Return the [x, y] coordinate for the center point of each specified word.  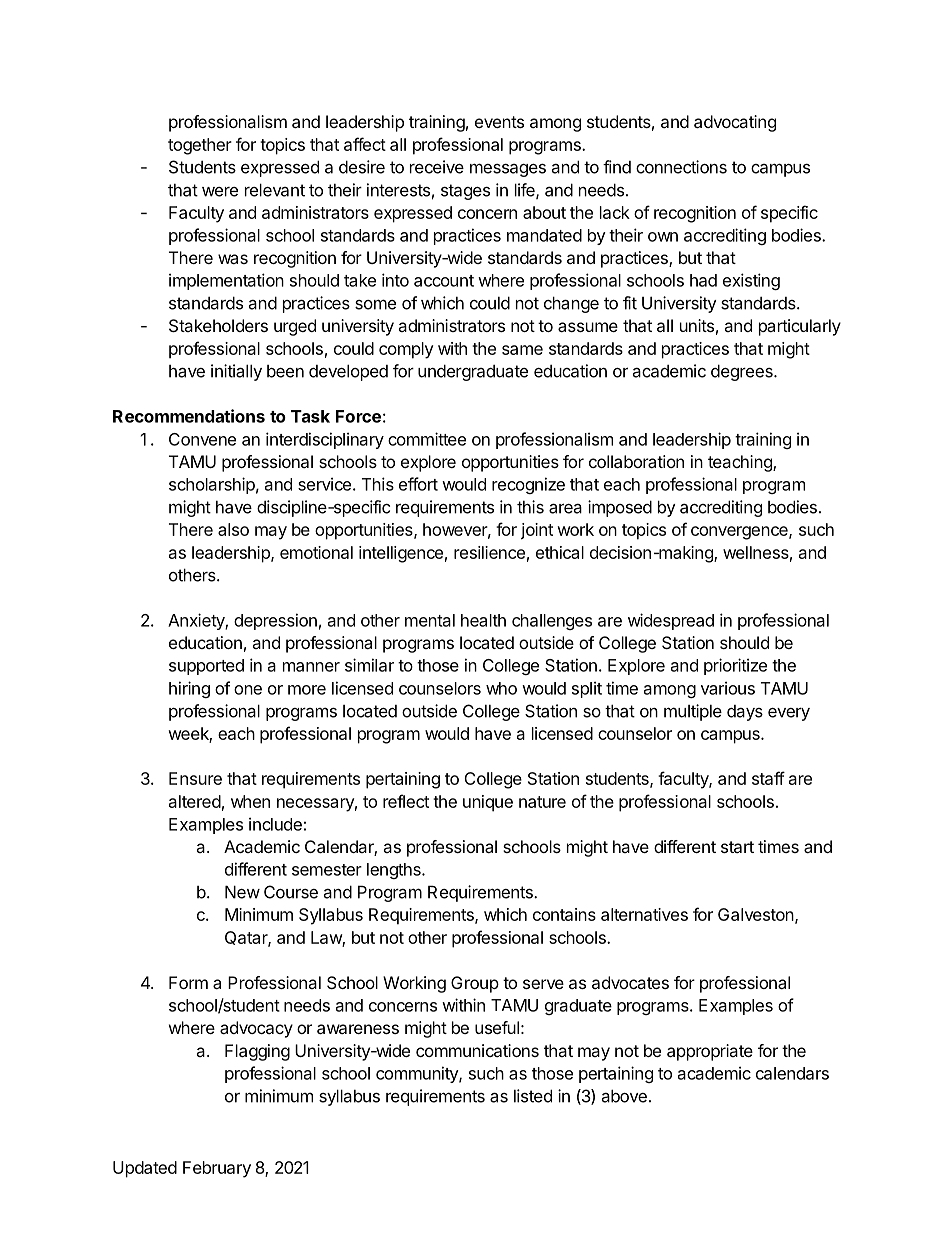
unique [488, 803]
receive [437, 167]
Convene [202, 439]
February [217, 1169]
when [250, 801]
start [737, 847]
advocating [735, 123]
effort [418, 484]
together [200, 146]
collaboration [636, 461]
